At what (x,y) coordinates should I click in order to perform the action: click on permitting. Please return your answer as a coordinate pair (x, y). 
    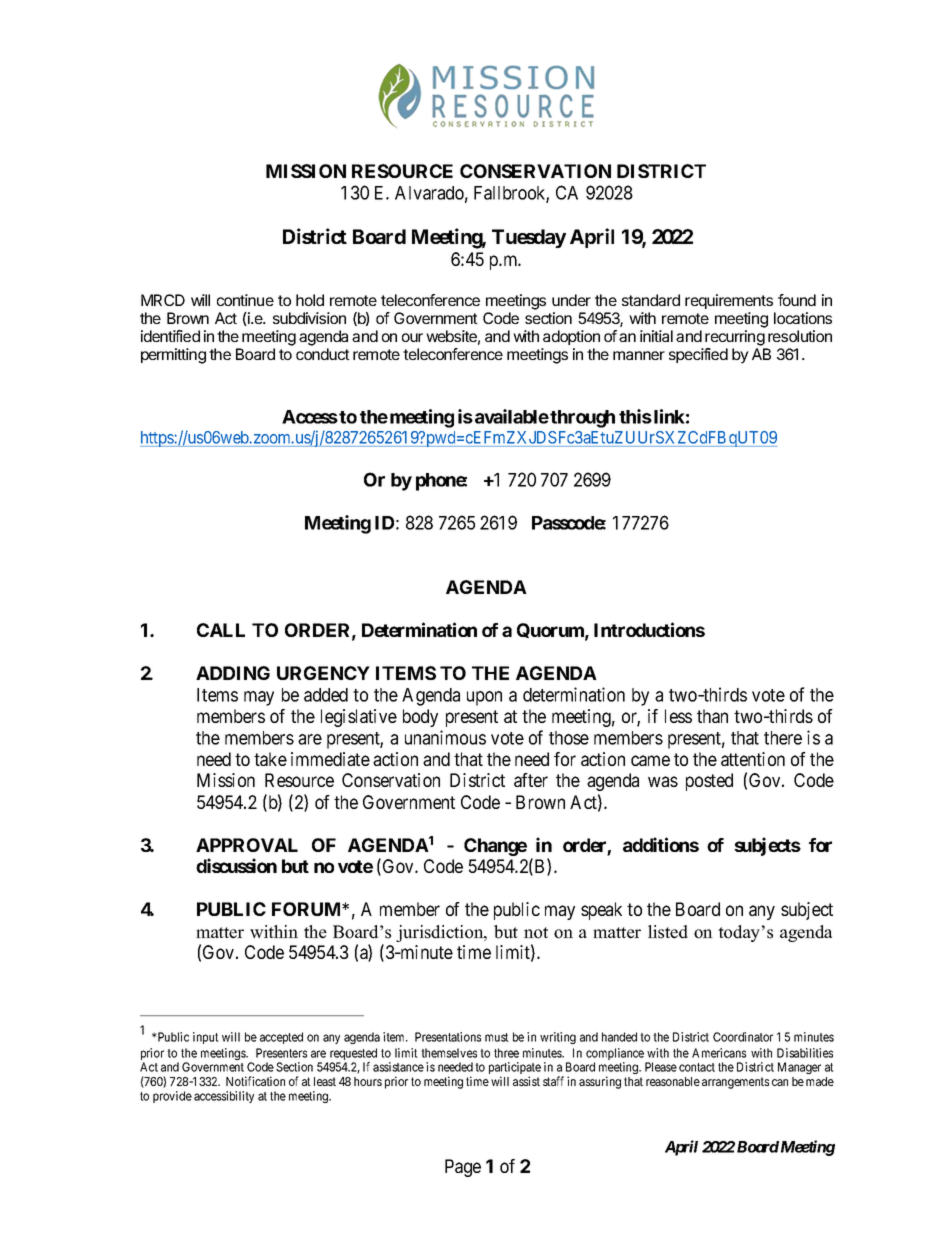
    Looking at the image, I should click on (173, 356).
